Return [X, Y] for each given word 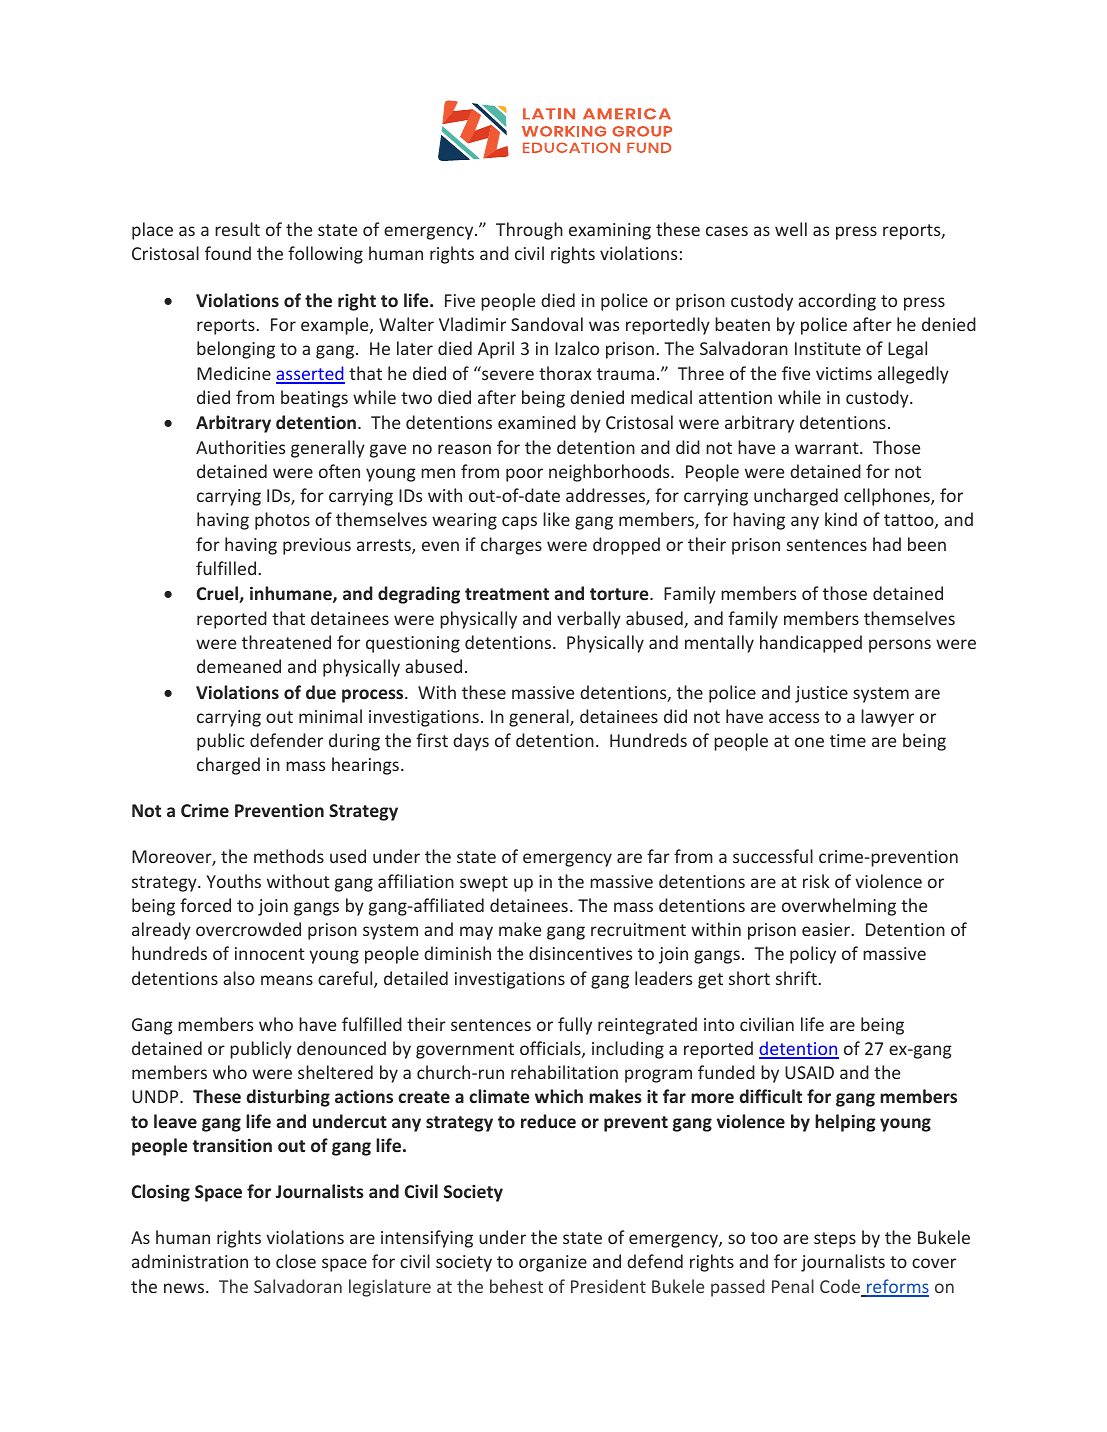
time [848, 740]
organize [553, 1263]
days [471, 742]
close [296, 1261]
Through [529, 231]
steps [835, 1240]
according [837, 302]
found [228, 253]
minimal [330, 716]
